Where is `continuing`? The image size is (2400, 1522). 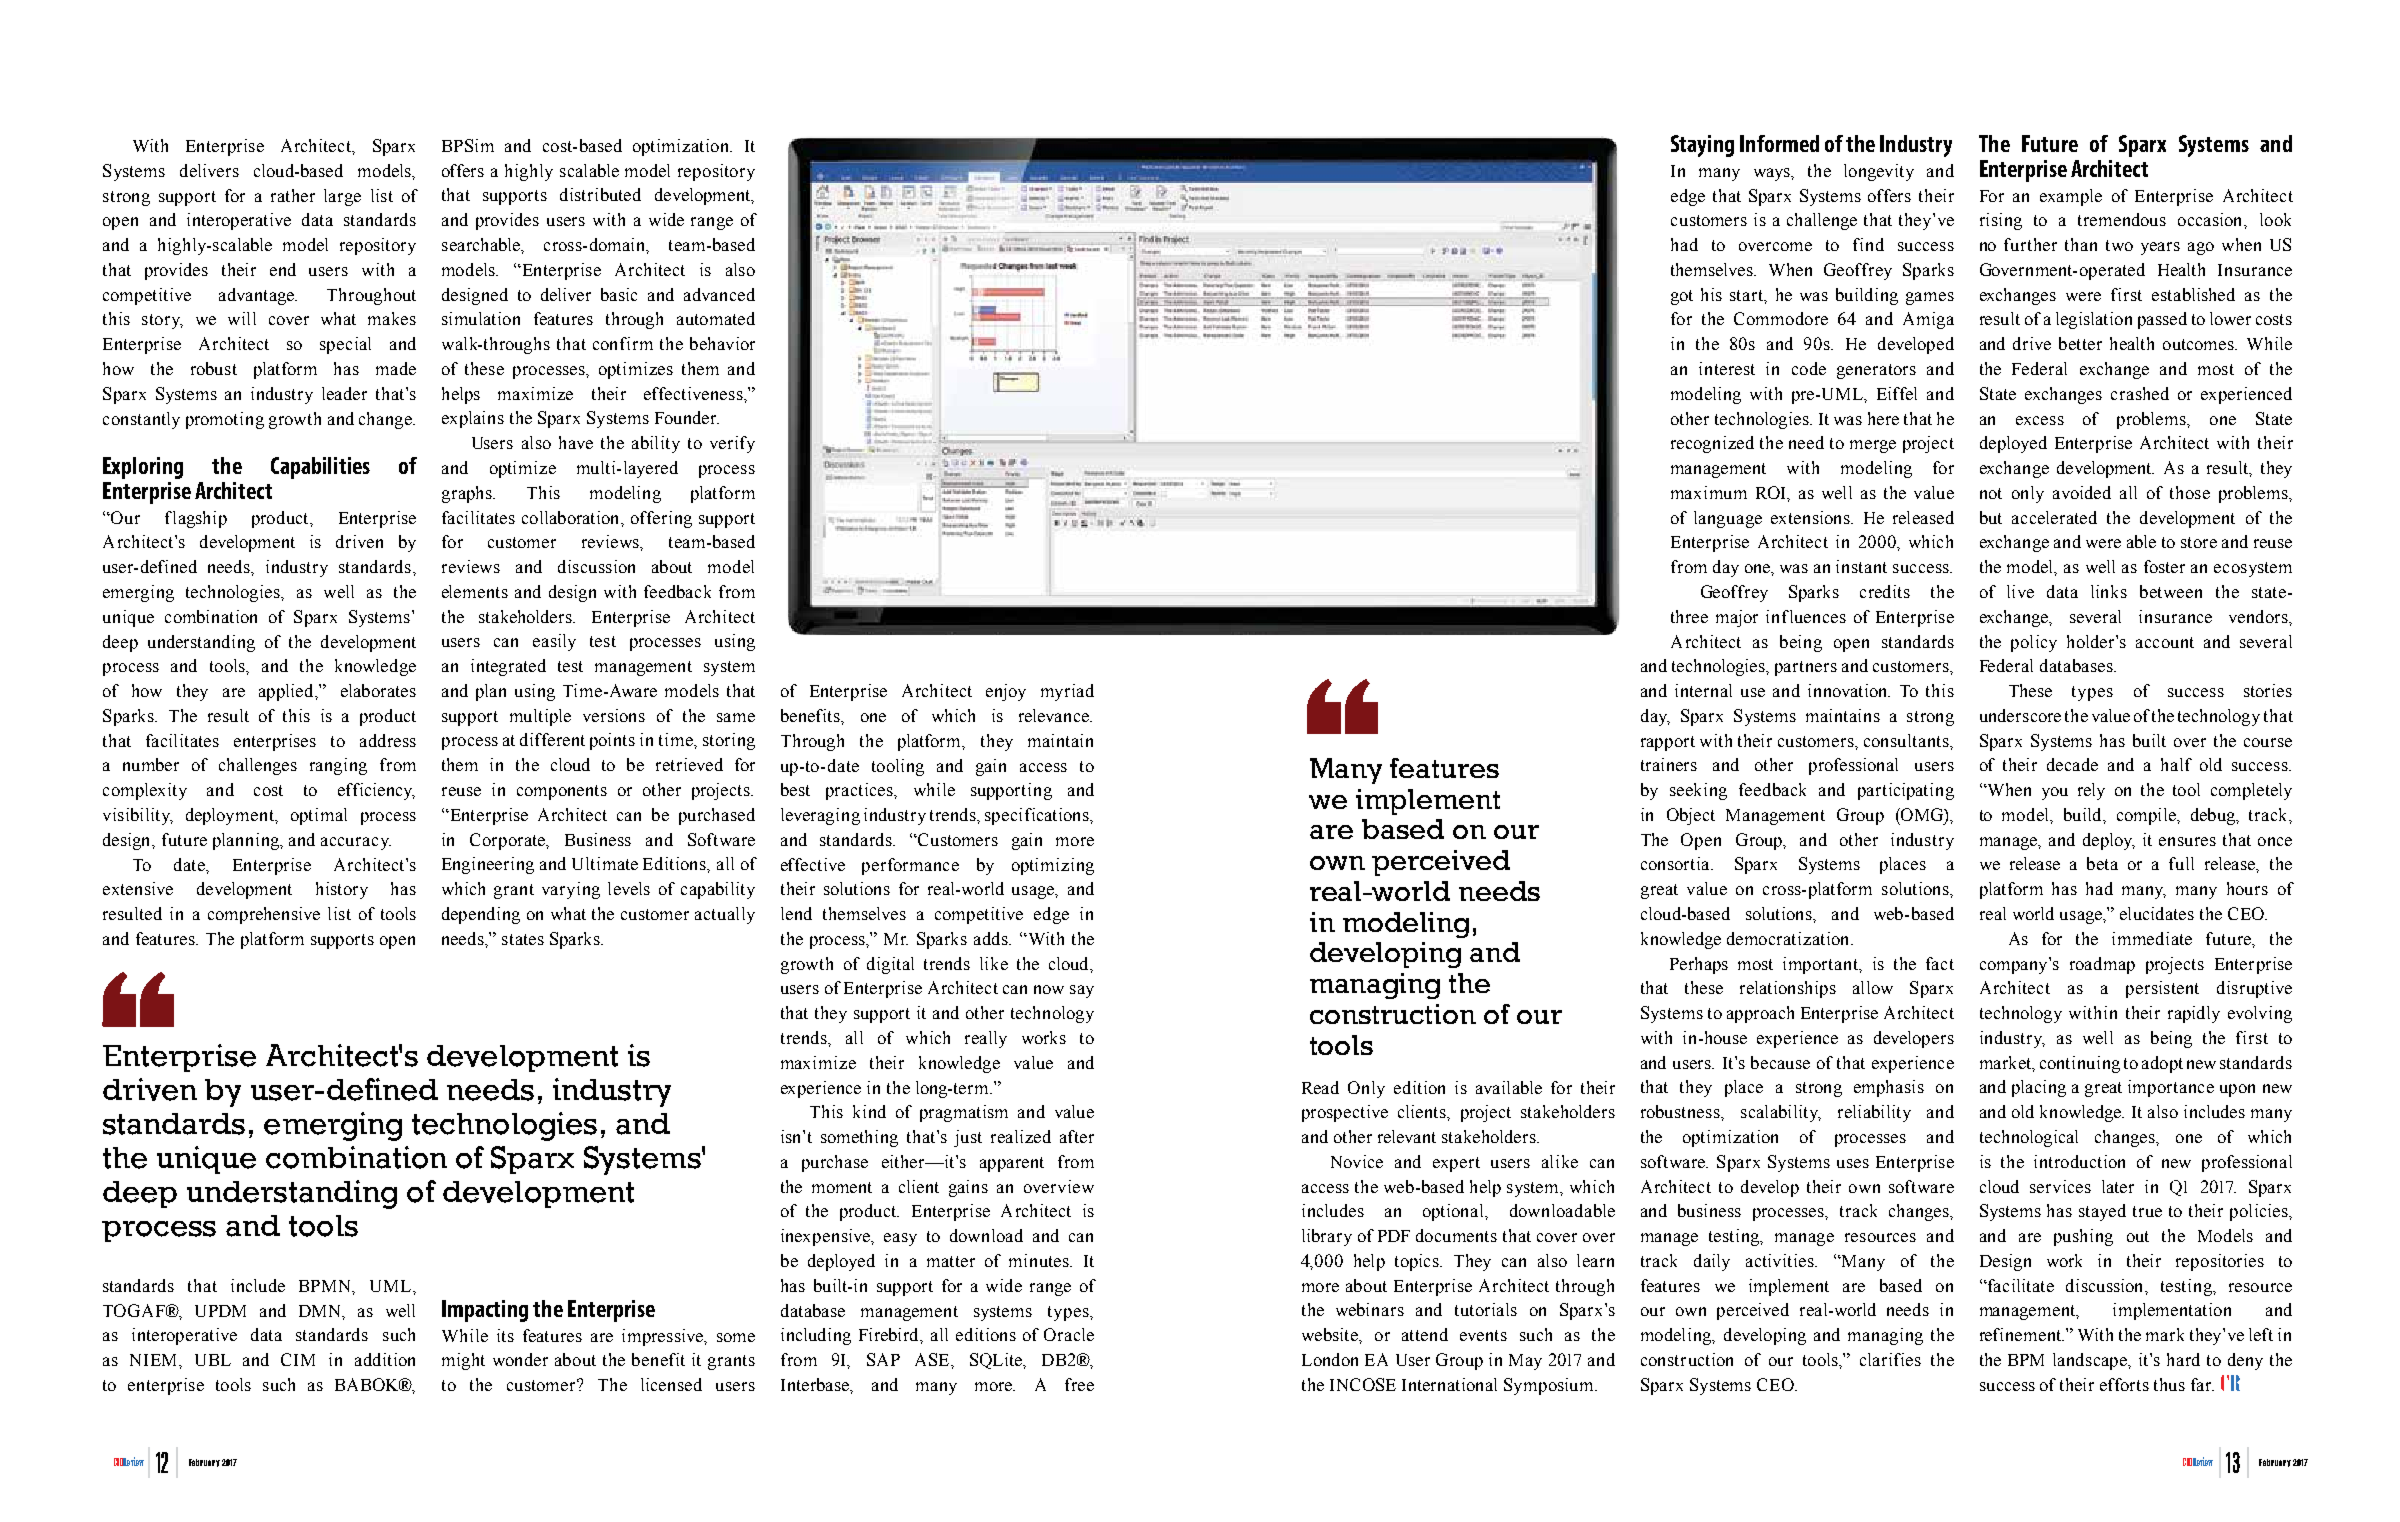 continuing is located at coordinates (2080, 1064).
